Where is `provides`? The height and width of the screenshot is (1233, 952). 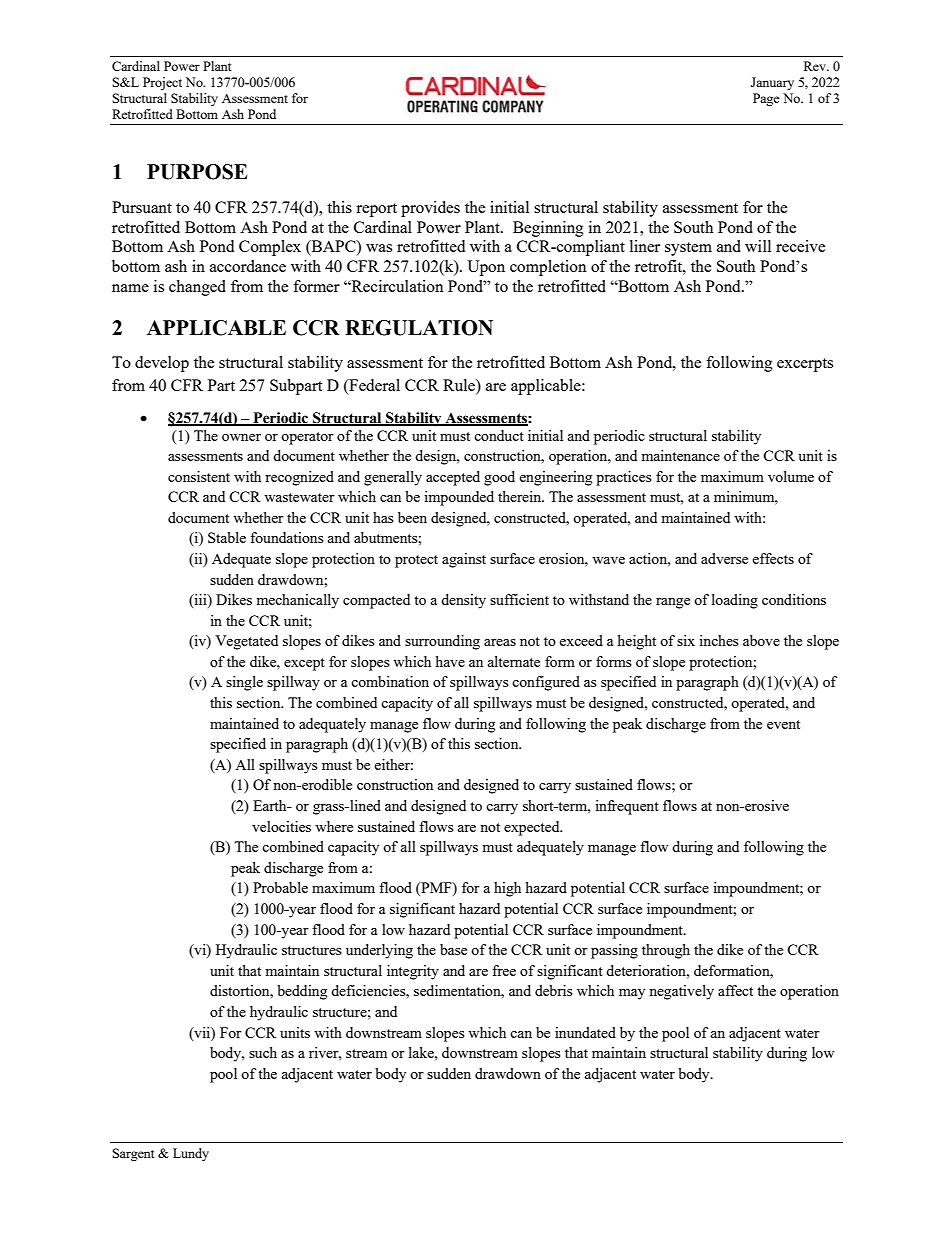 provides is located at coordinates (430, 209).
